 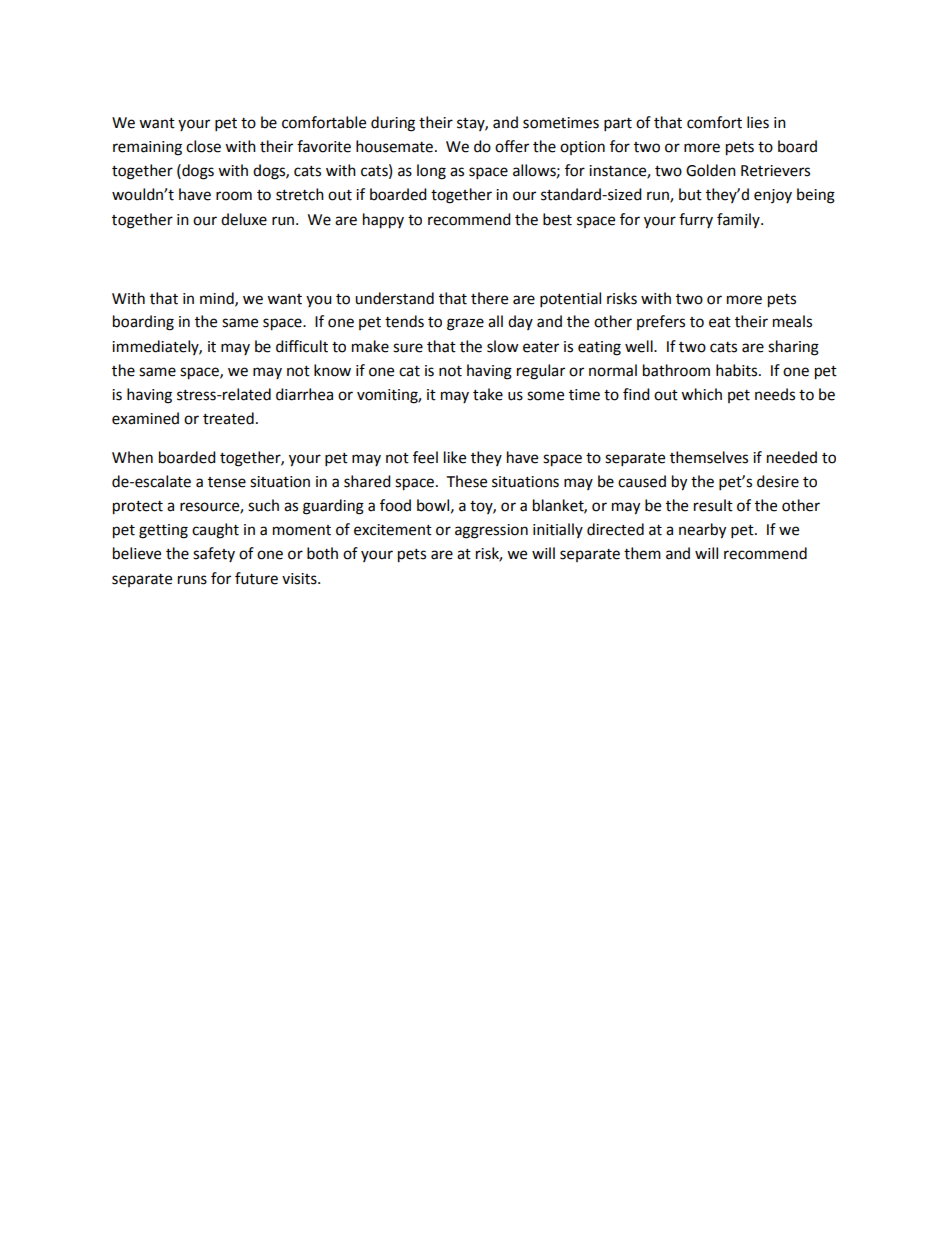 What do you see at coordinates (214, 554) in the screenshot?
I see `safety` at bounding box center [214, 554].
